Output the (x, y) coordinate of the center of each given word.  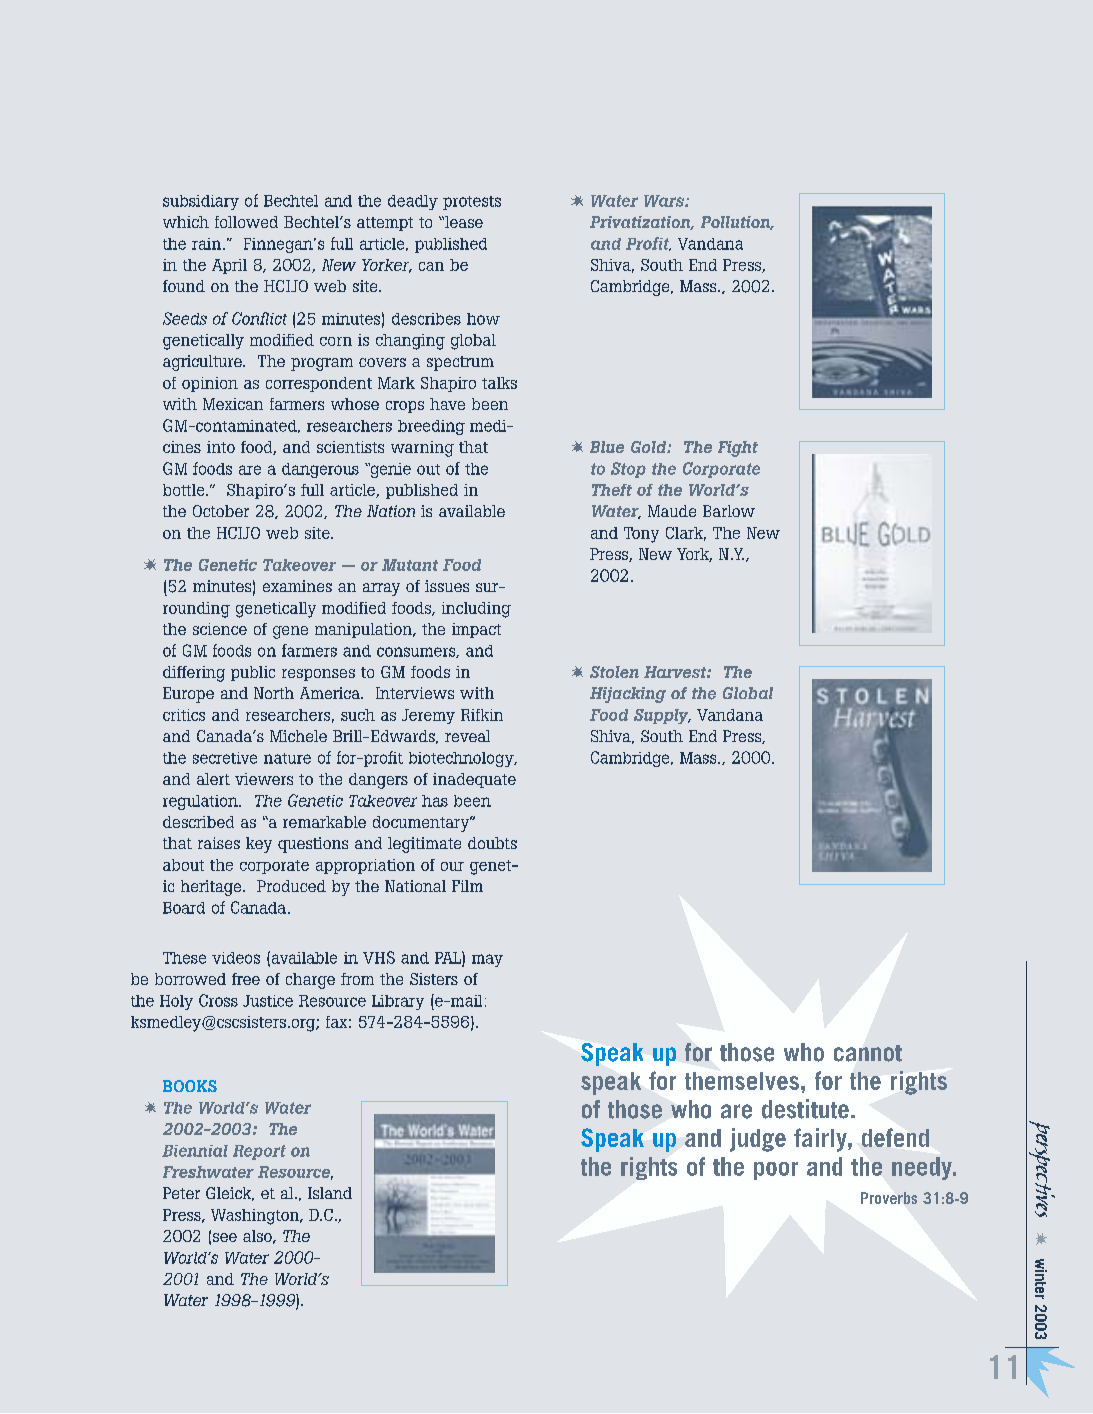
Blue (607, 447)
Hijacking (628, 695)
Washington (256, 1217)
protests (472, 203)
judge (758, 1140)
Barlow (729, 511)
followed (246, 222)
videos (236, 958)
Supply (662, 716)
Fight (738, 449)
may (487, 960)
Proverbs (889, 1198)
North (274, 693)
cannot (868, 1053)
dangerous (320, 470)
